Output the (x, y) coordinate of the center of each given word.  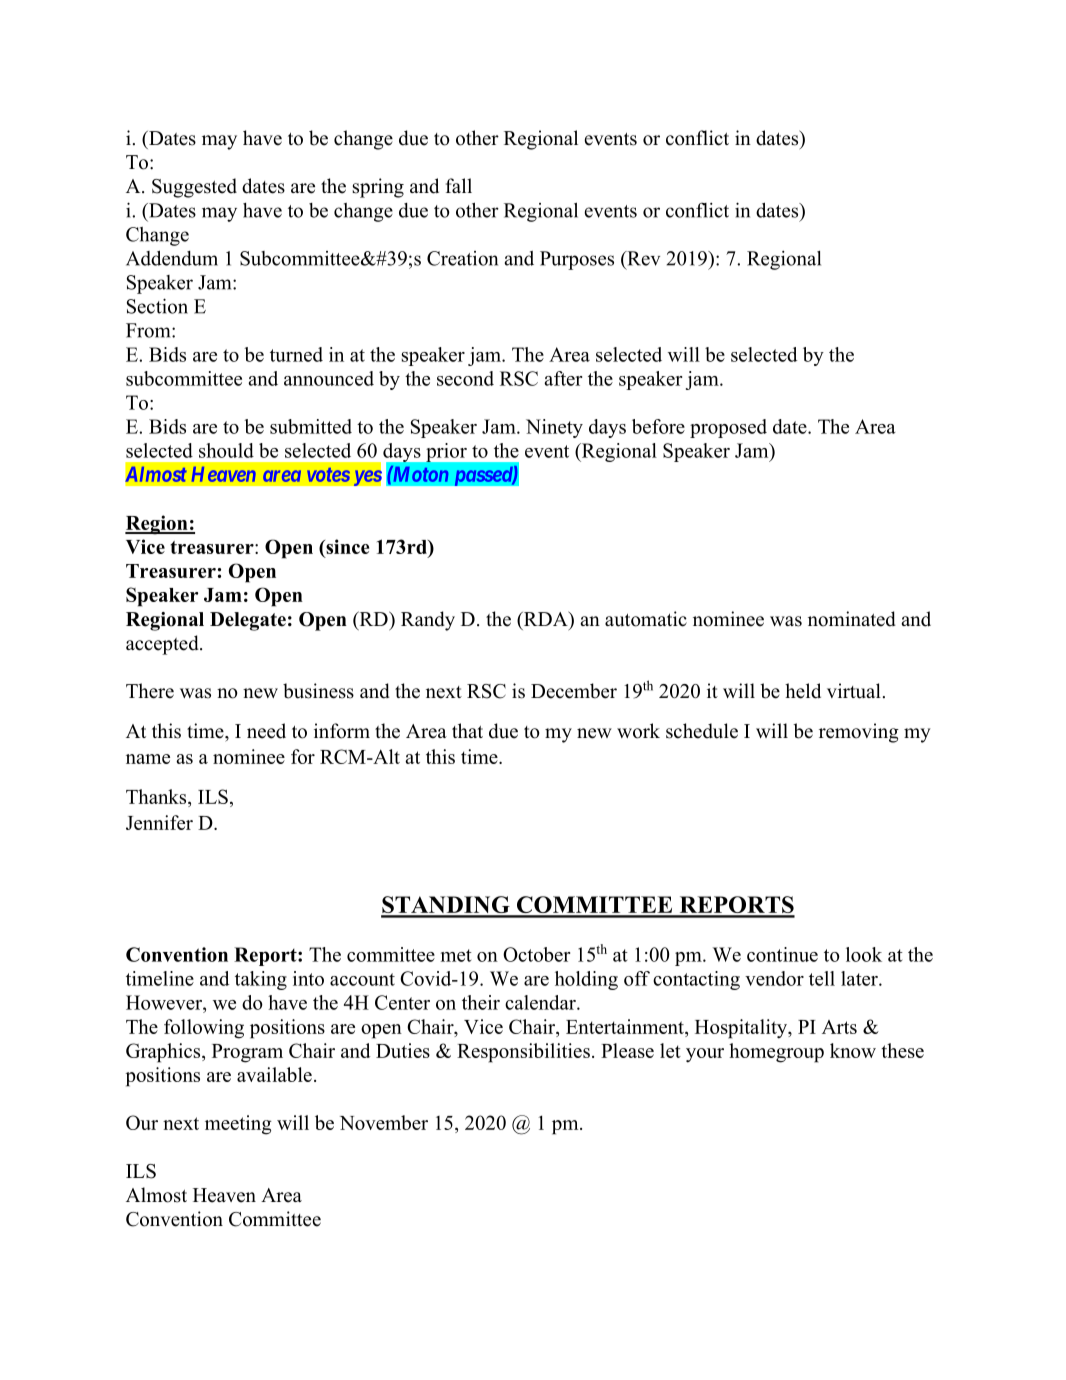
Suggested (194, 188)
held (803, 691)
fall (459, 185)
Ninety (554, 428)
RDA (546, 618)
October (536, 954)
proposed (728, 428)
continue (782, 954)
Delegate (248, 621)
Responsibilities (523, 1053)
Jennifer (159, 822)
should (226, 450)
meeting (238, 1125)
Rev (642, 258)
